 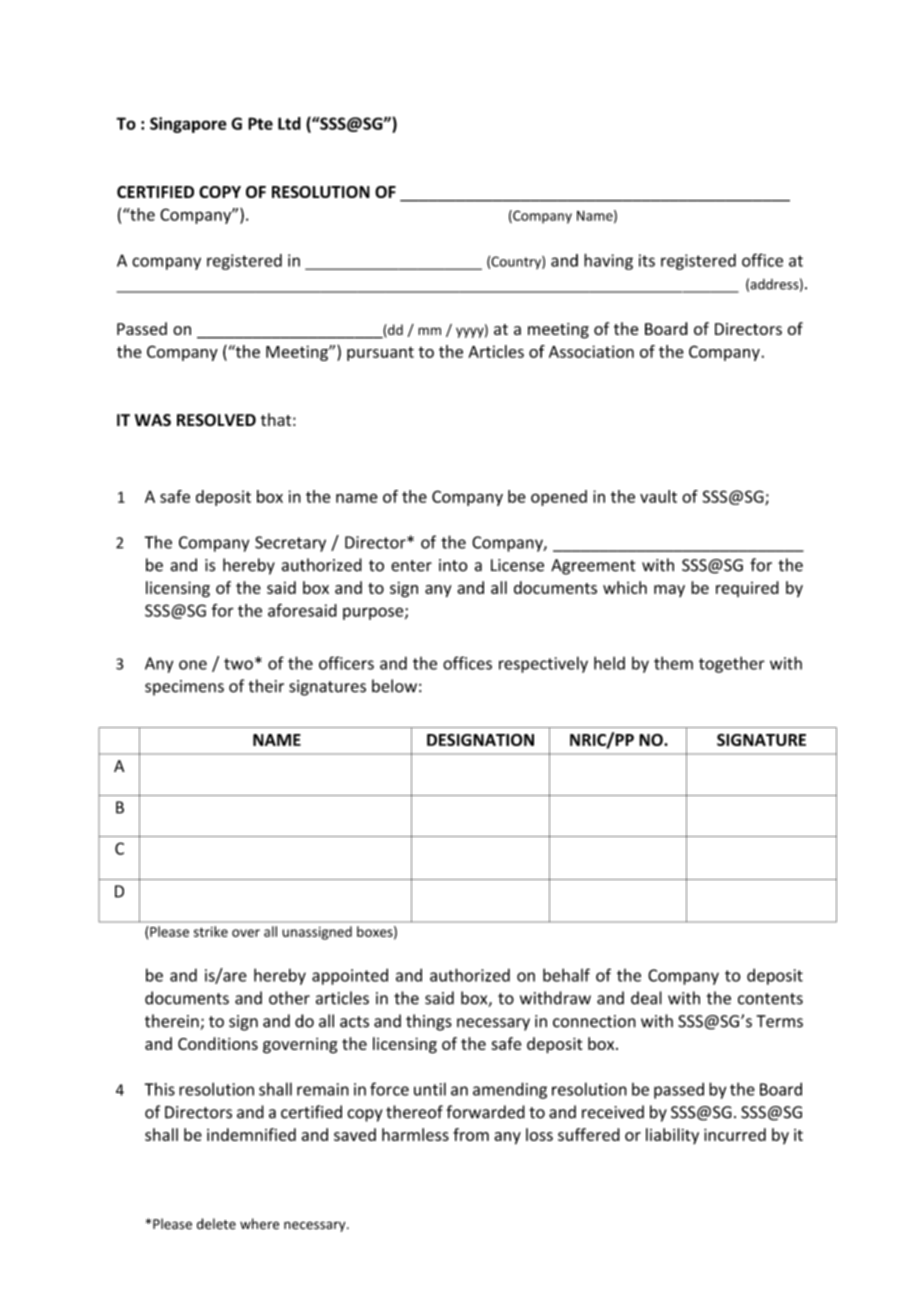 I want to click on their, so click(x=266, y=686).
